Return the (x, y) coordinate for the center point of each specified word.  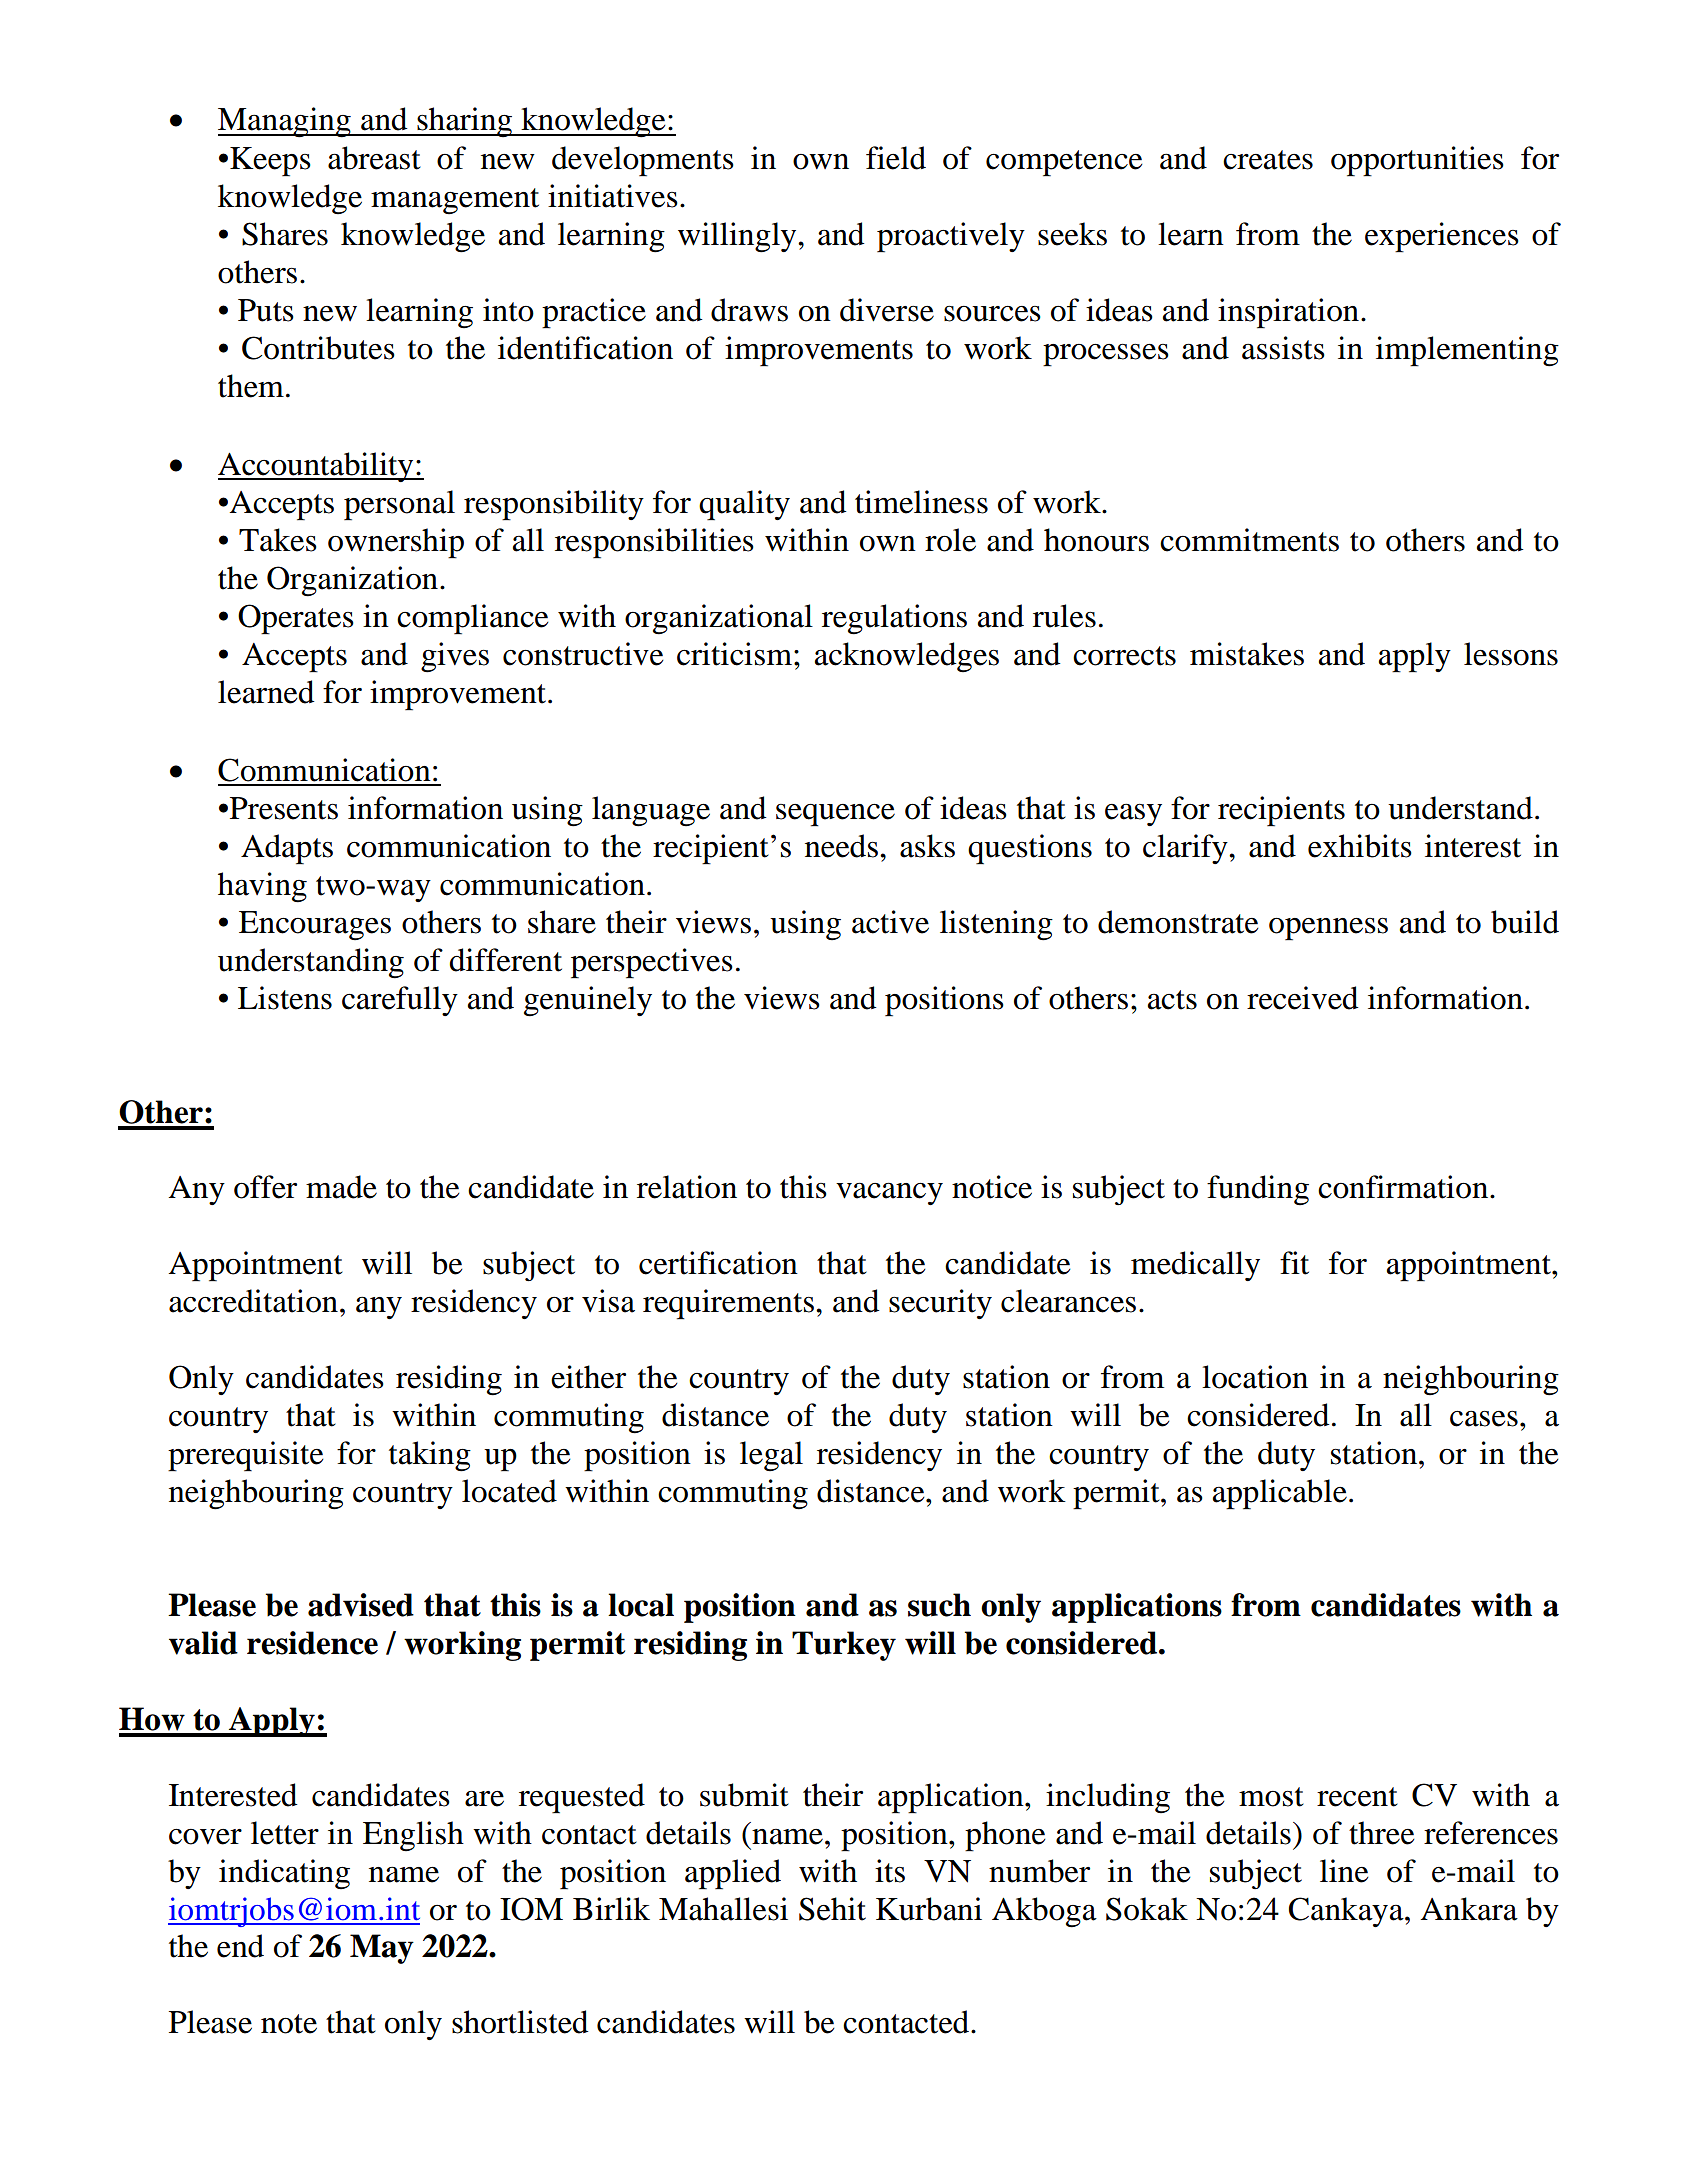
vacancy (889, 1194)
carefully (400, 1001)
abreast (374, 158)
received (1302, 998)
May (382, 1949)
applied (733, 1874)
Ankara (1469, 1909)
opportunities (1417, 161)
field (896, 158)
